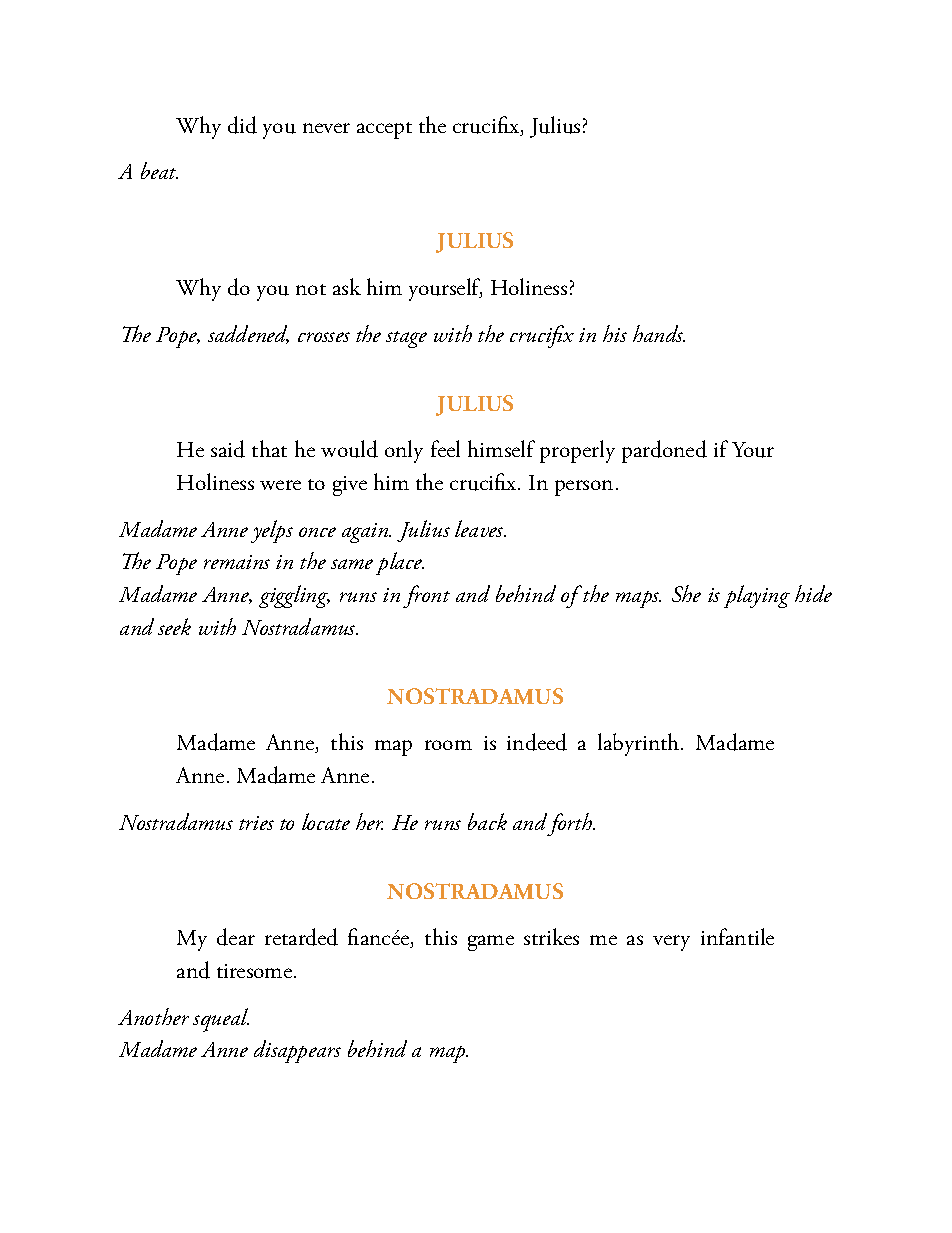 This page has width=952, height=1233. What do you see at coordinates (384, 130) in the page?
I see `accept` at bounding box center [384, 130].
